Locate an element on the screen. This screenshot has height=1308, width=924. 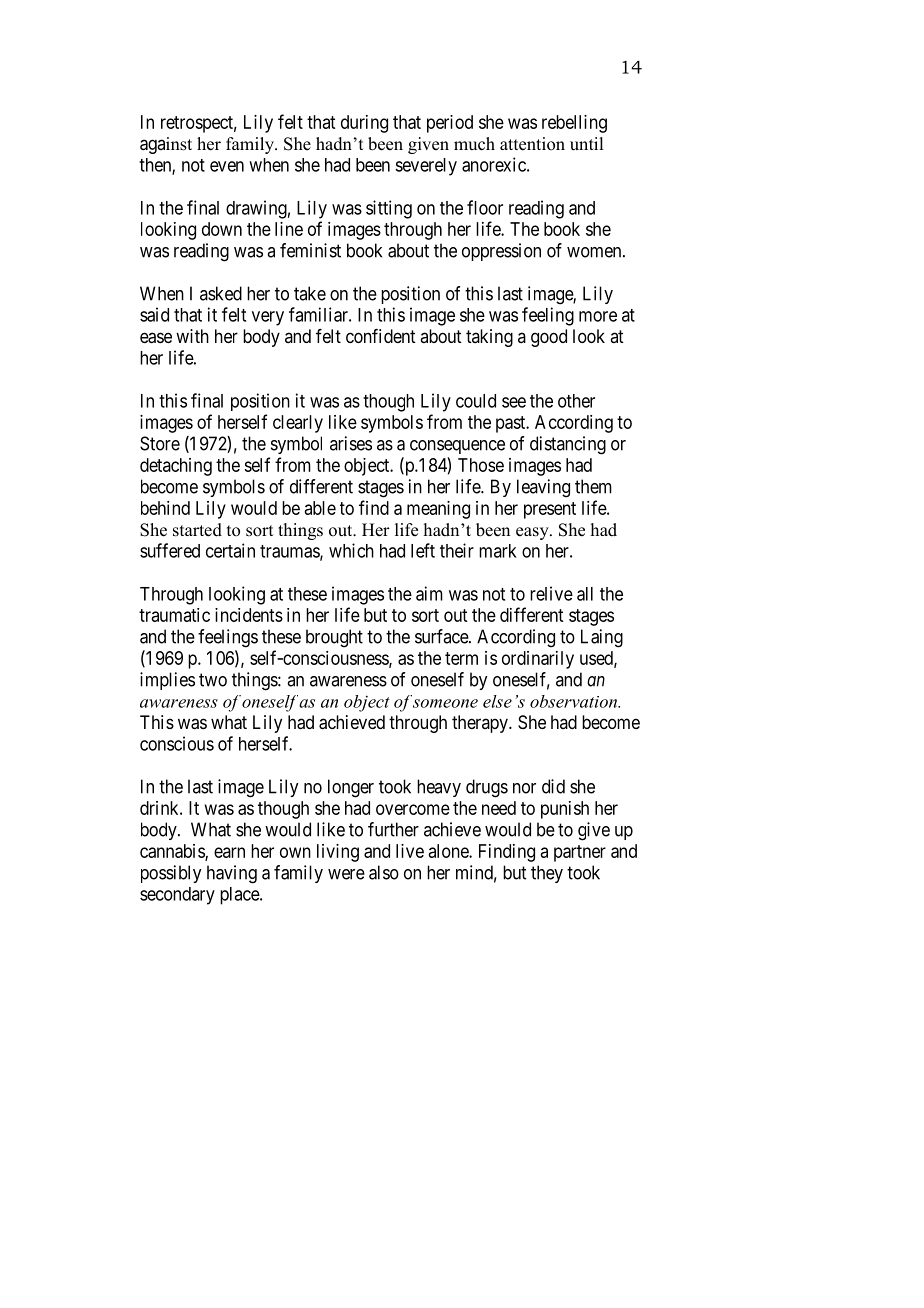
present is located at coordinates (550, 510).
